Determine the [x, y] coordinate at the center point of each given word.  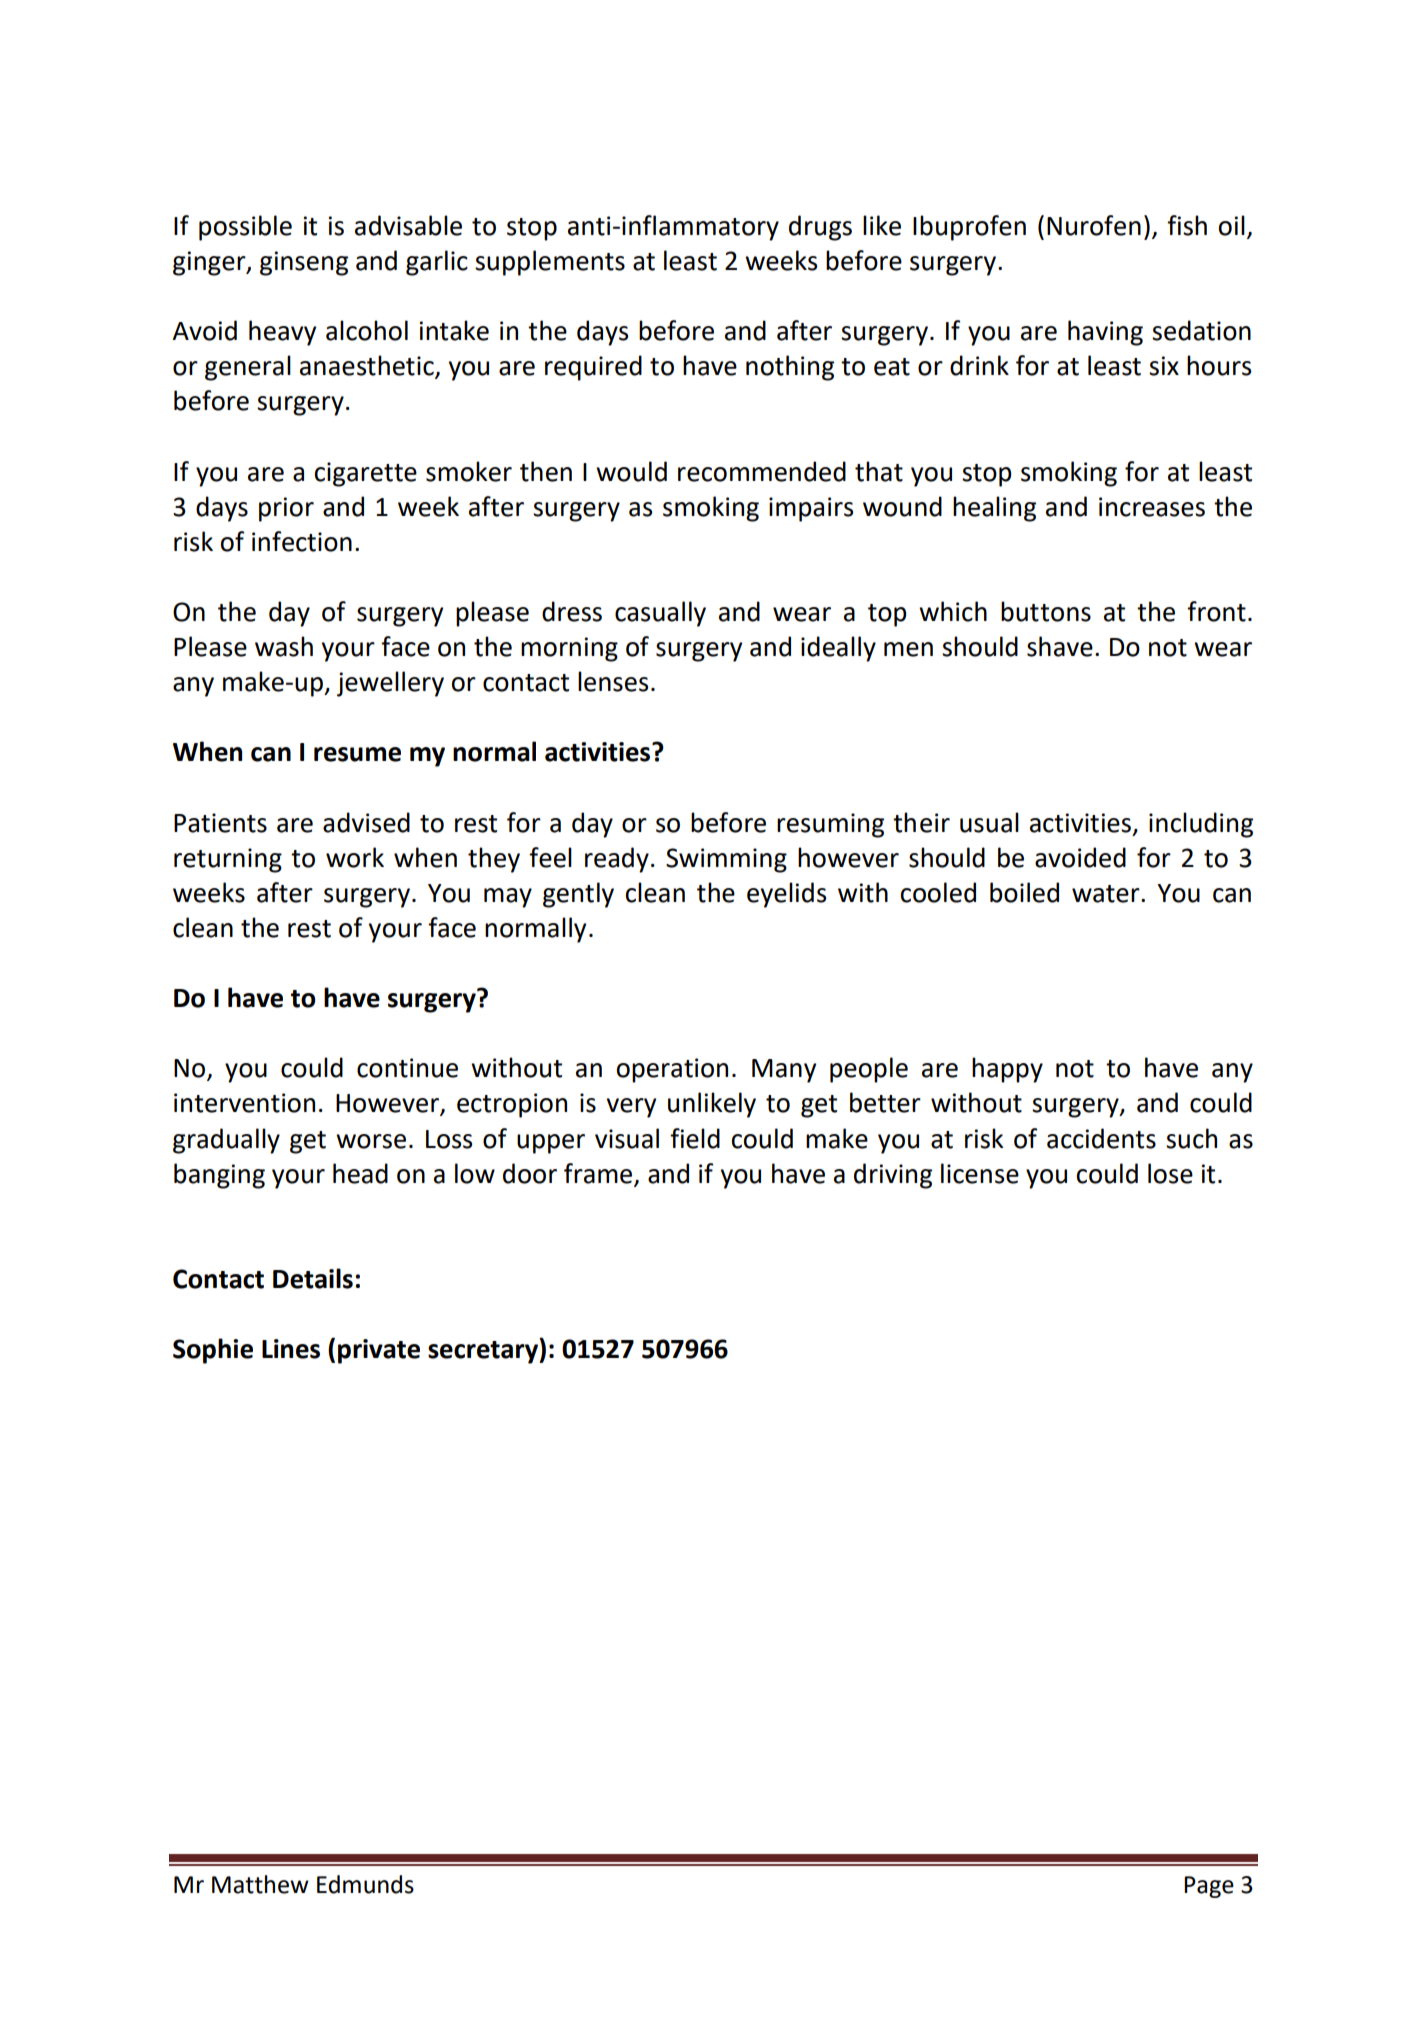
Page [1209, 1887]
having [1105, 333]
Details [313, 1278]
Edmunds [365, 1884]
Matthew [260, 1884]
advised [366, 822]
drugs [820, 228]
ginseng [304, 263]
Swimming [726, 860]
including [1201, 825]
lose [1170, 1173]
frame [598, 1173]
